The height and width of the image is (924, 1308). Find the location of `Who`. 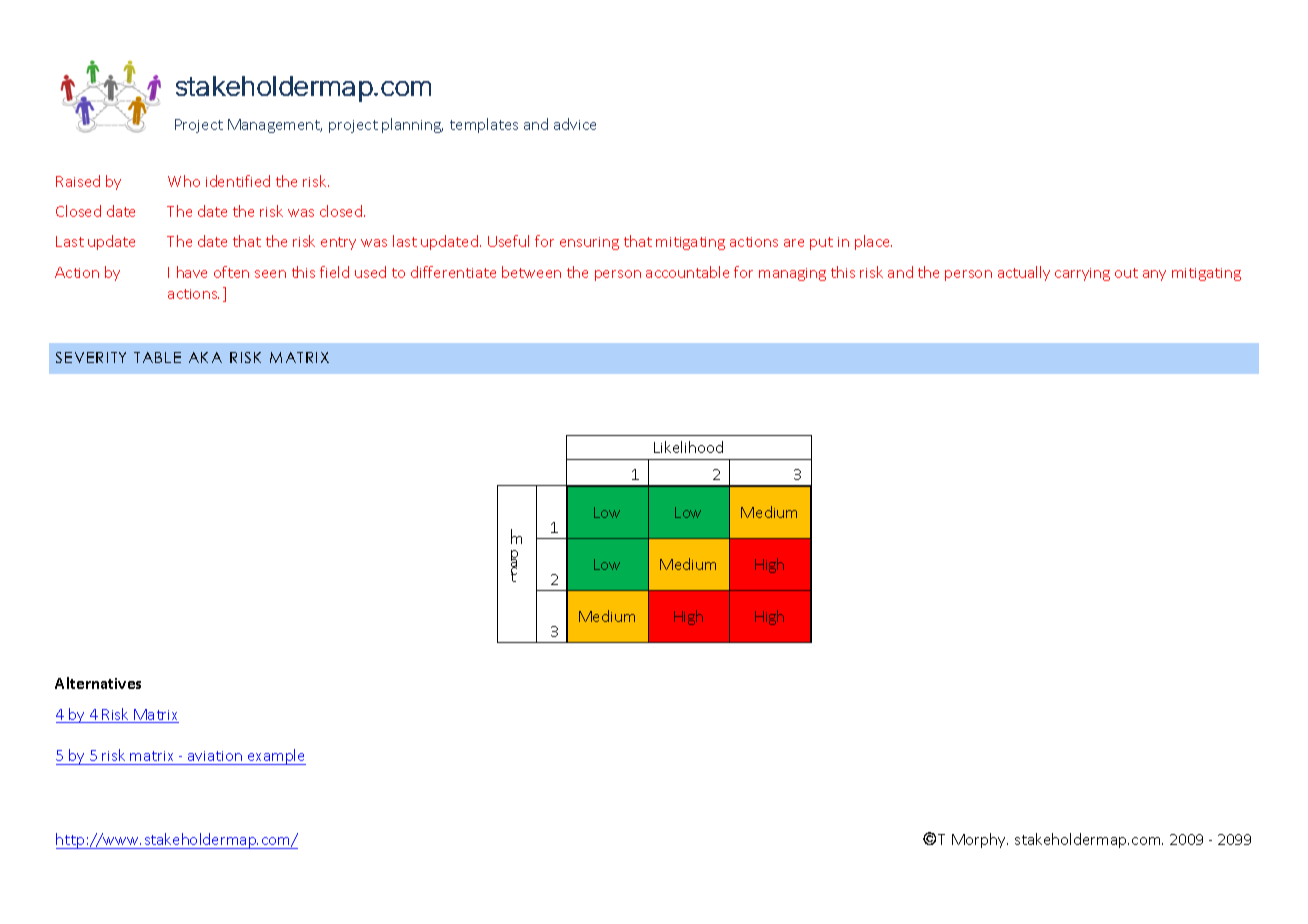

Who is located at coordinates (184, 181).
